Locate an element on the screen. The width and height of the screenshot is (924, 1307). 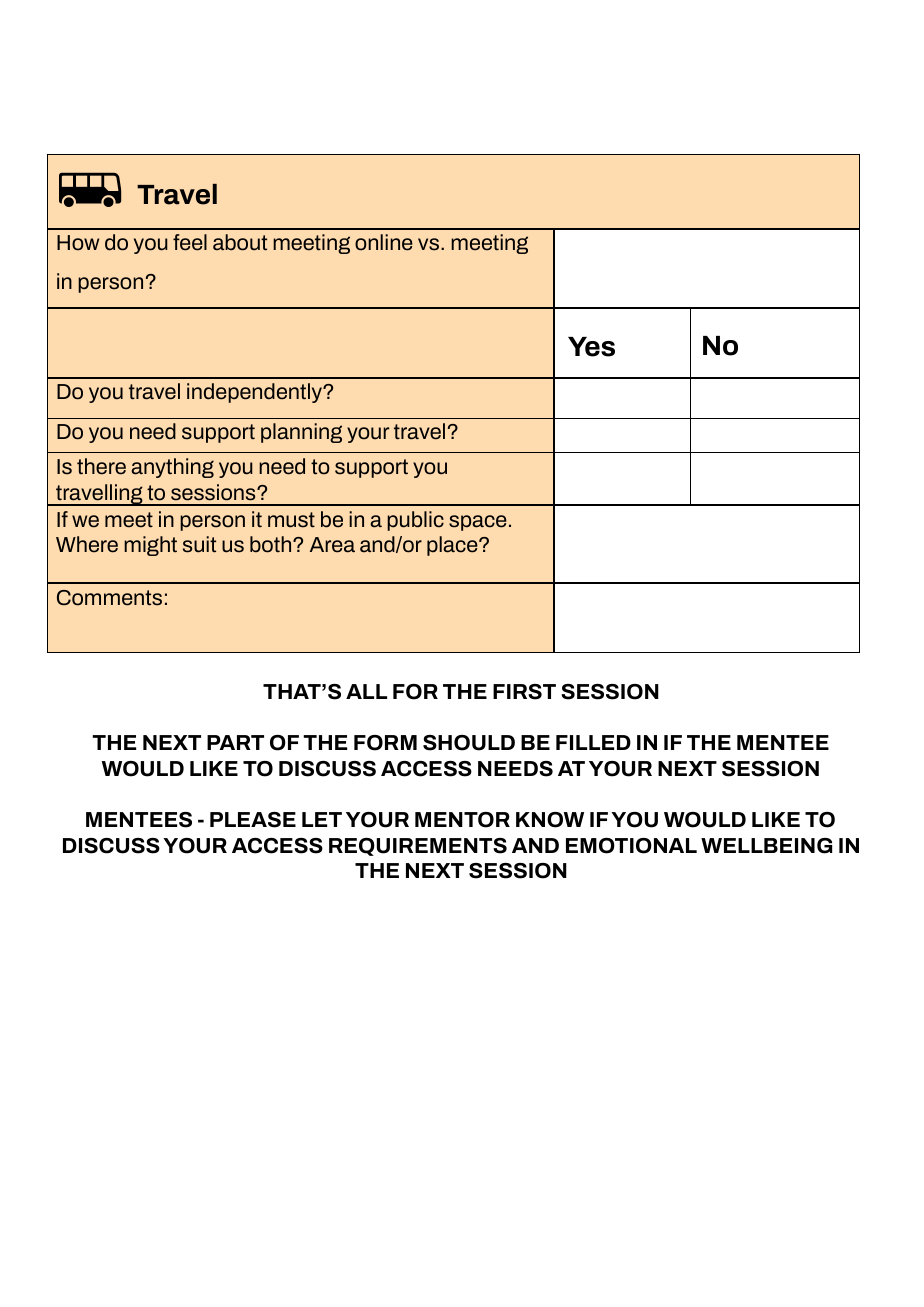
PLEASE is located at coordinates (253, 820).
